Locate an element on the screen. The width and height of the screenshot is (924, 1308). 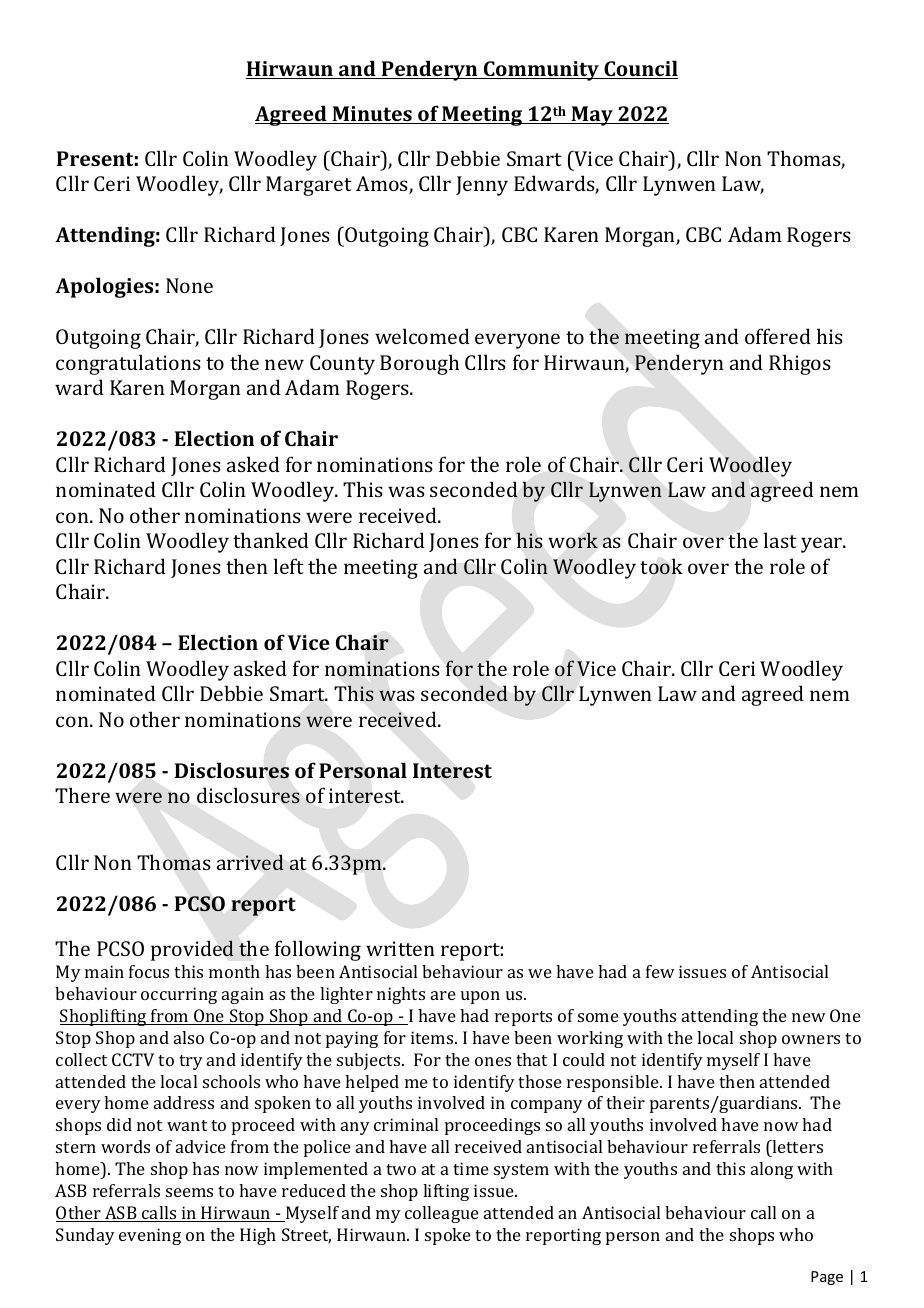
left is located at coordinates (289, 566).
